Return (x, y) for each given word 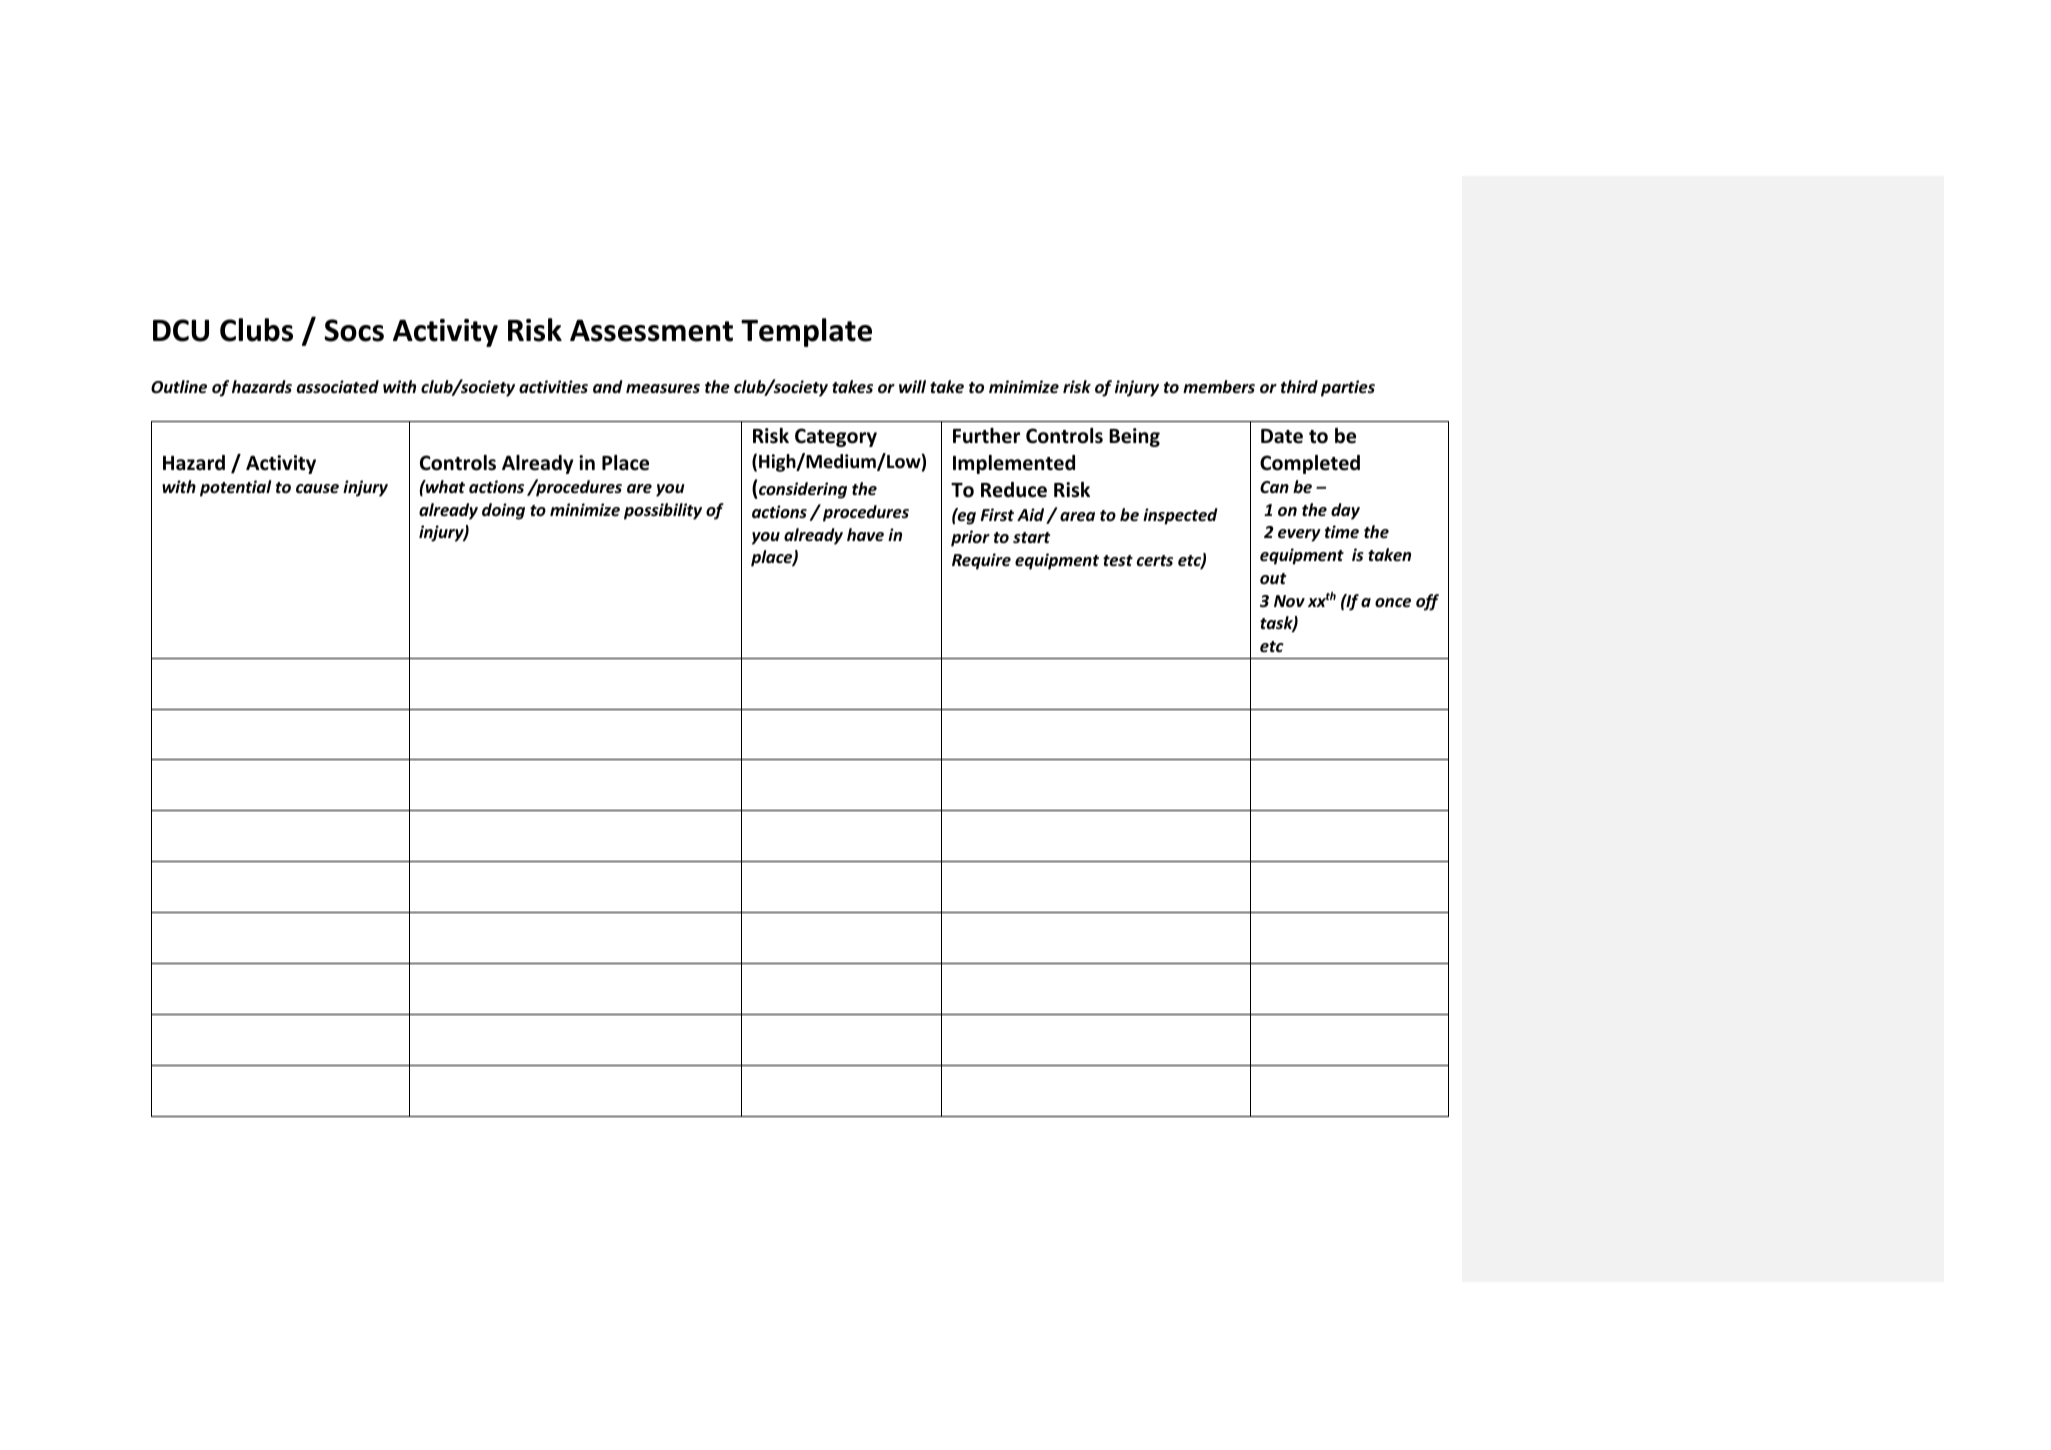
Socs (354, 330)
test (1118, 561)
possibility (663, 511)
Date (1282, 436)
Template (806, 332)
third (1299, 386)
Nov (1289, 601)
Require (981, 561)
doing (503, 511)
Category (836, 437)
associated (338, 387)
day (1345, 511)
